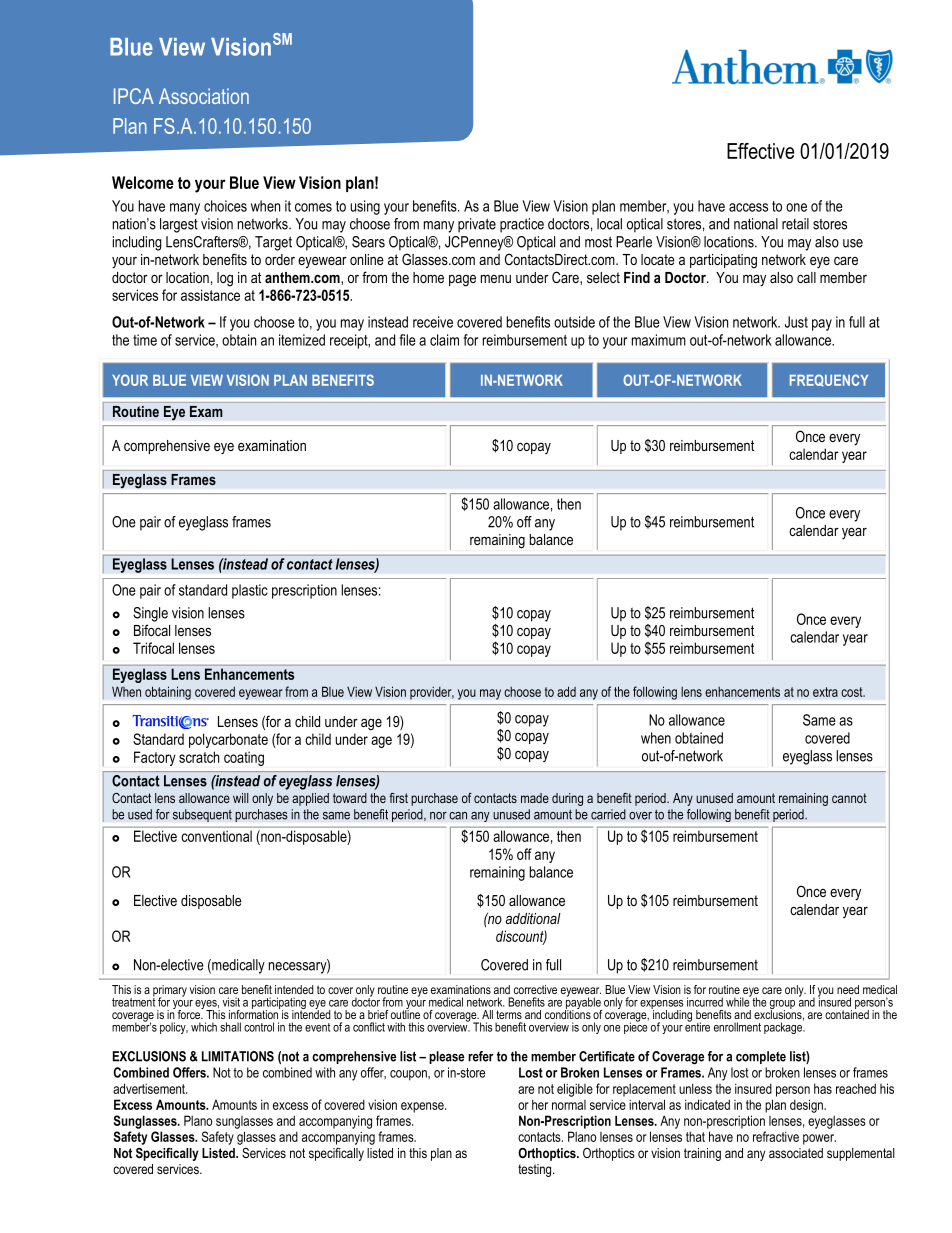  What do you see at coordinates (210, 295) in the page?
I see `assistance` at bounding box center [210, 295].
